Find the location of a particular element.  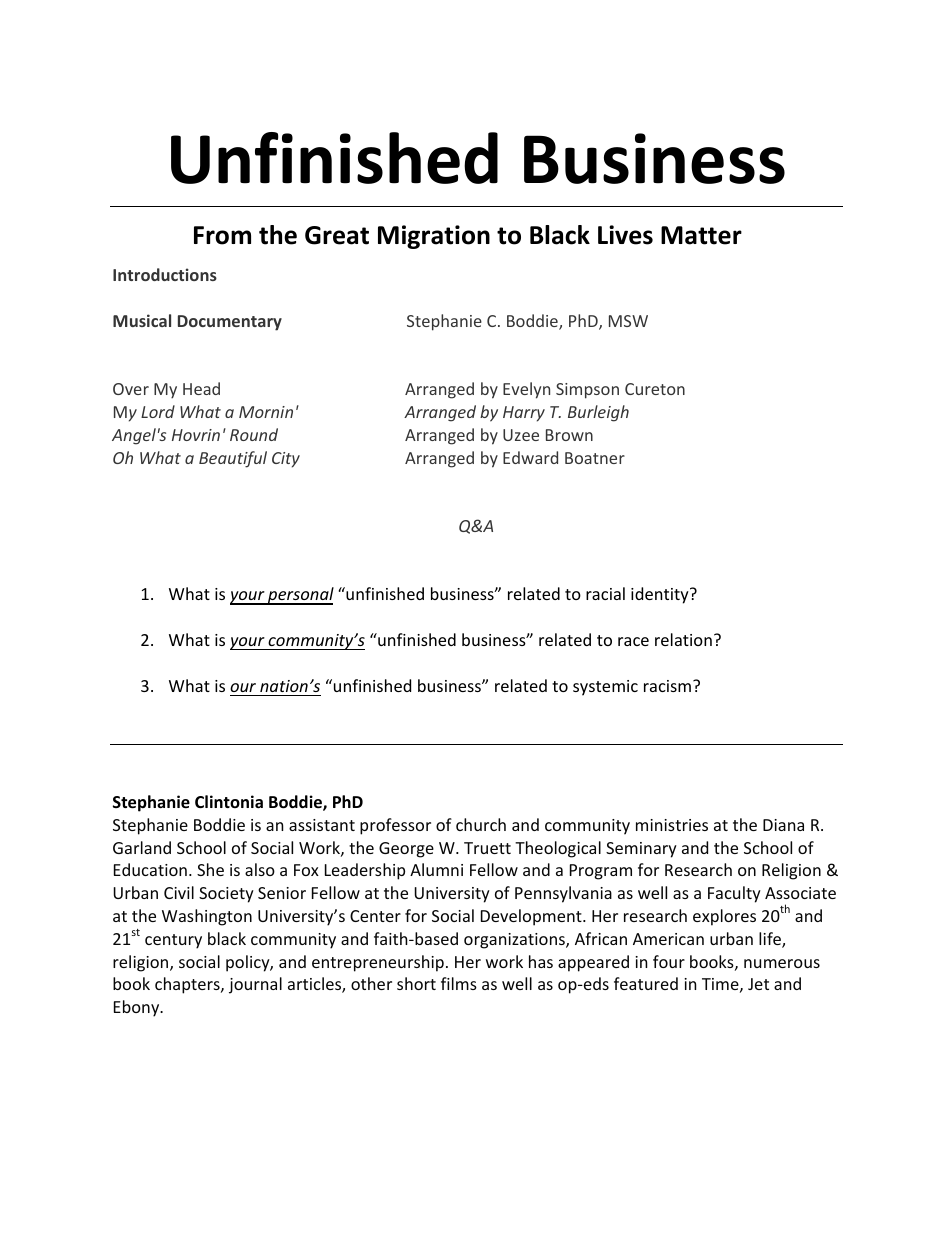

films is located at coordinates (459, 983).
